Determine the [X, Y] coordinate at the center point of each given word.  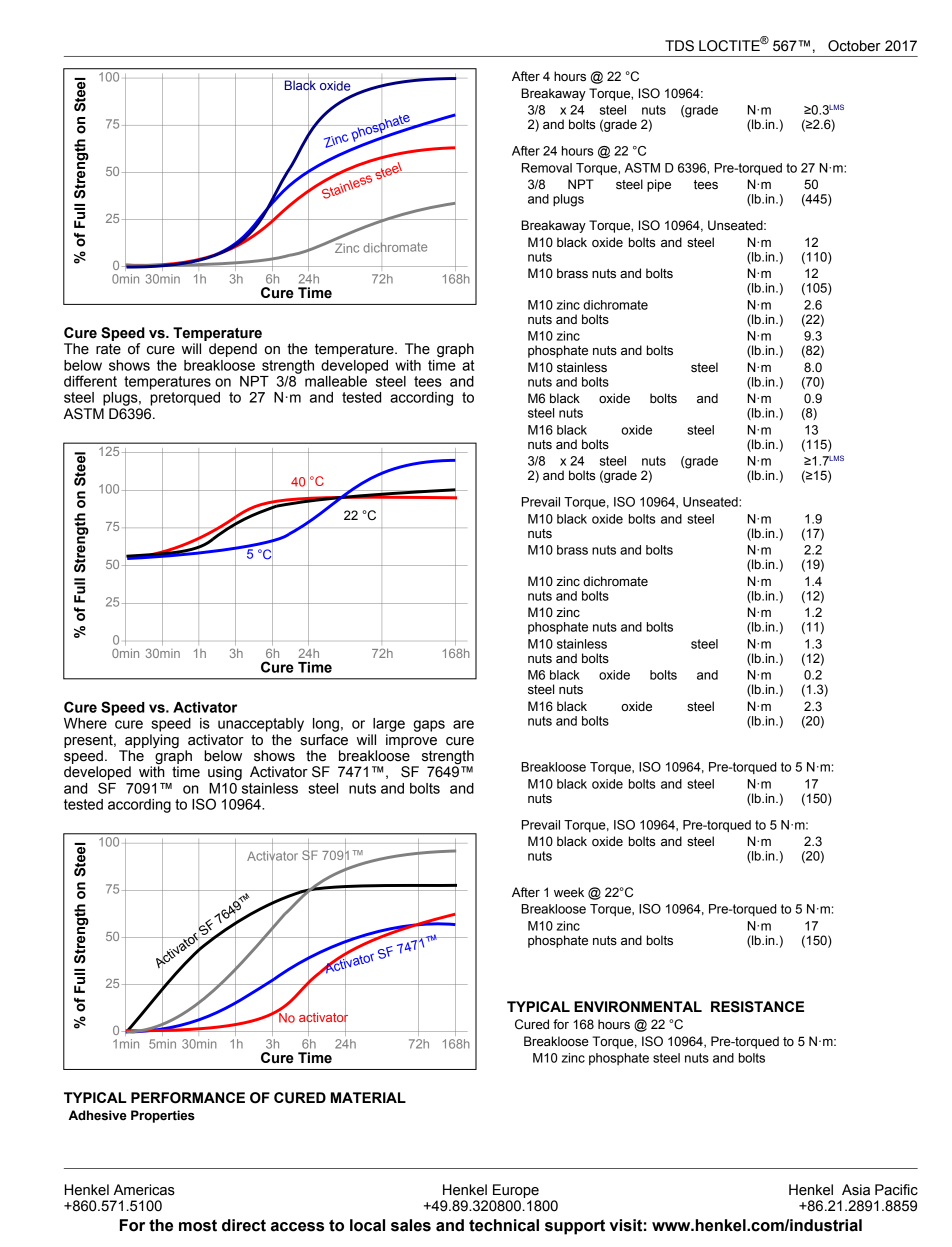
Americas [144, 1190]
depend [233, 350]
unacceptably [261, 725]
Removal [547, 168]
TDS [679, 46]
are [463, 724]
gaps [429, 726]
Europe [516, 1191]
